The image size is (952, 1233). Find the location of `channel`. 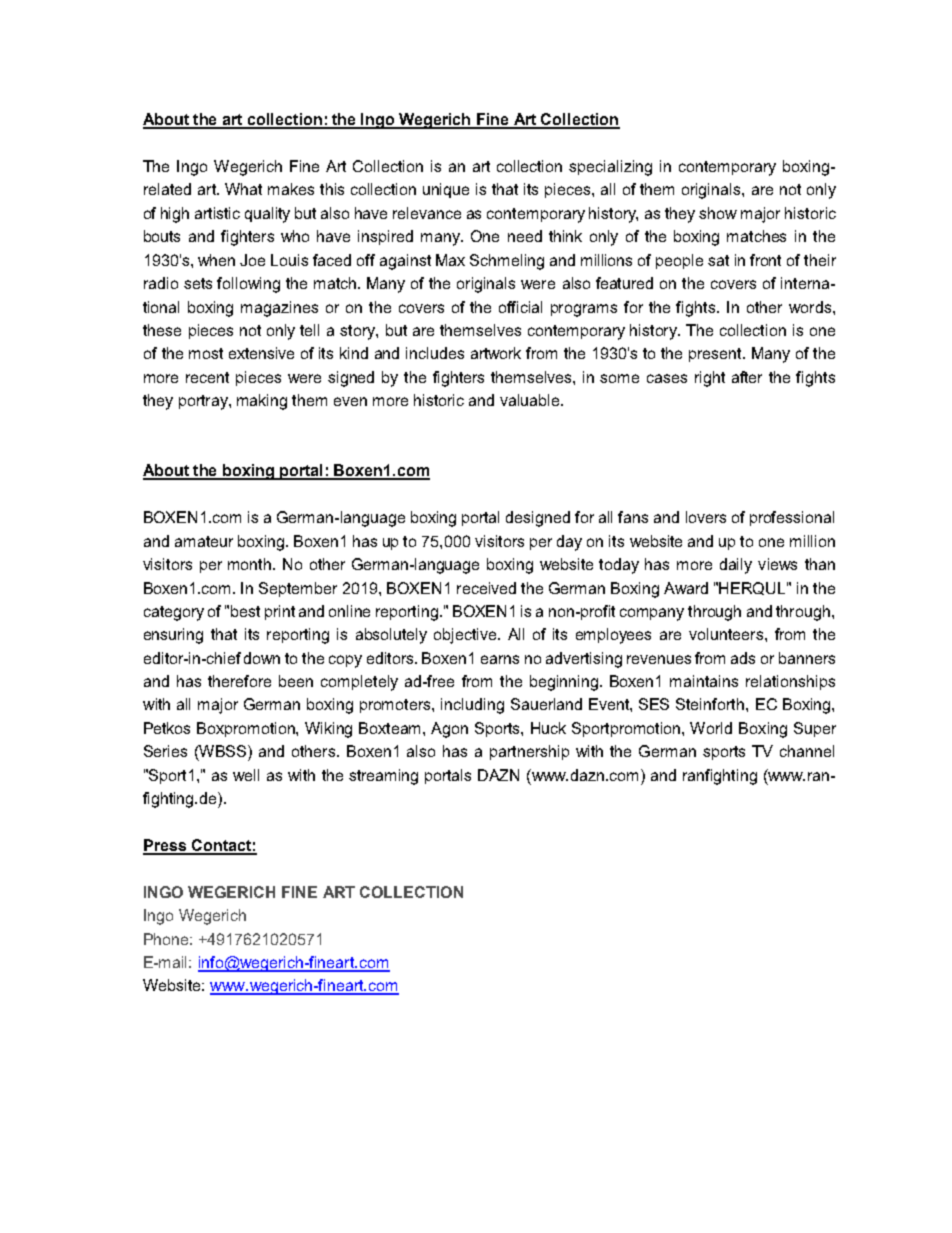

channel is located at coordinates (807, 751).
